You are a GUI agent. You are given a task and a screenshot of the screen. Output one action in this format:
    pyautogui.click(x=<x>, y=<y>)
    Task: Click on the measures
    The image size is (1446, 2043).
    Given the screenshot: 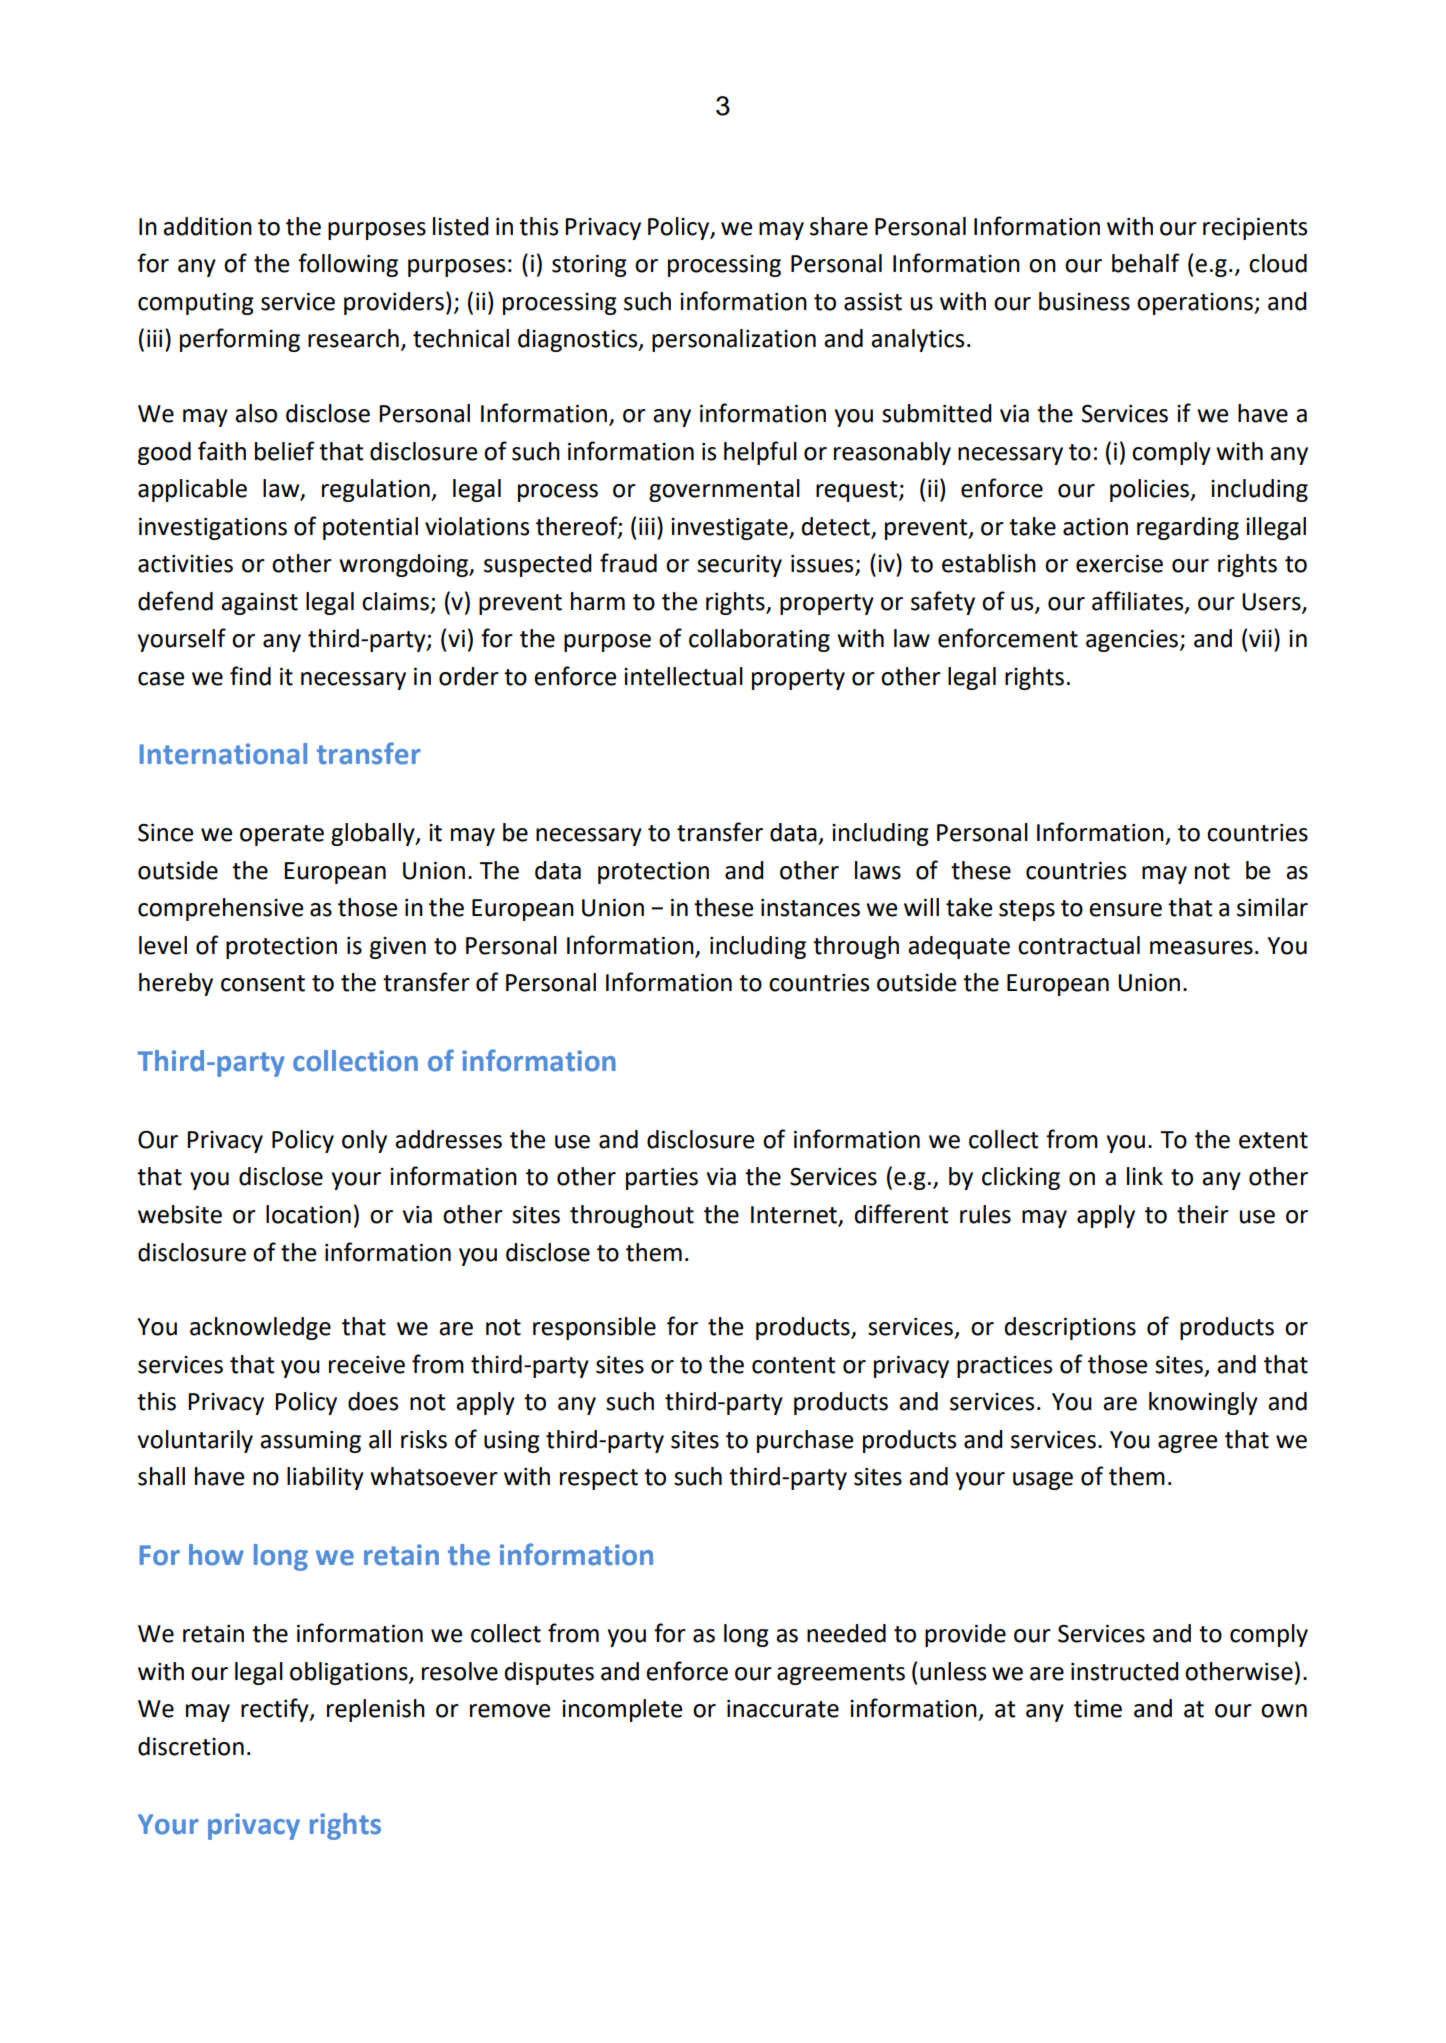 What is the action you would take?
    pyautogui.click(x=1201, y=948)
